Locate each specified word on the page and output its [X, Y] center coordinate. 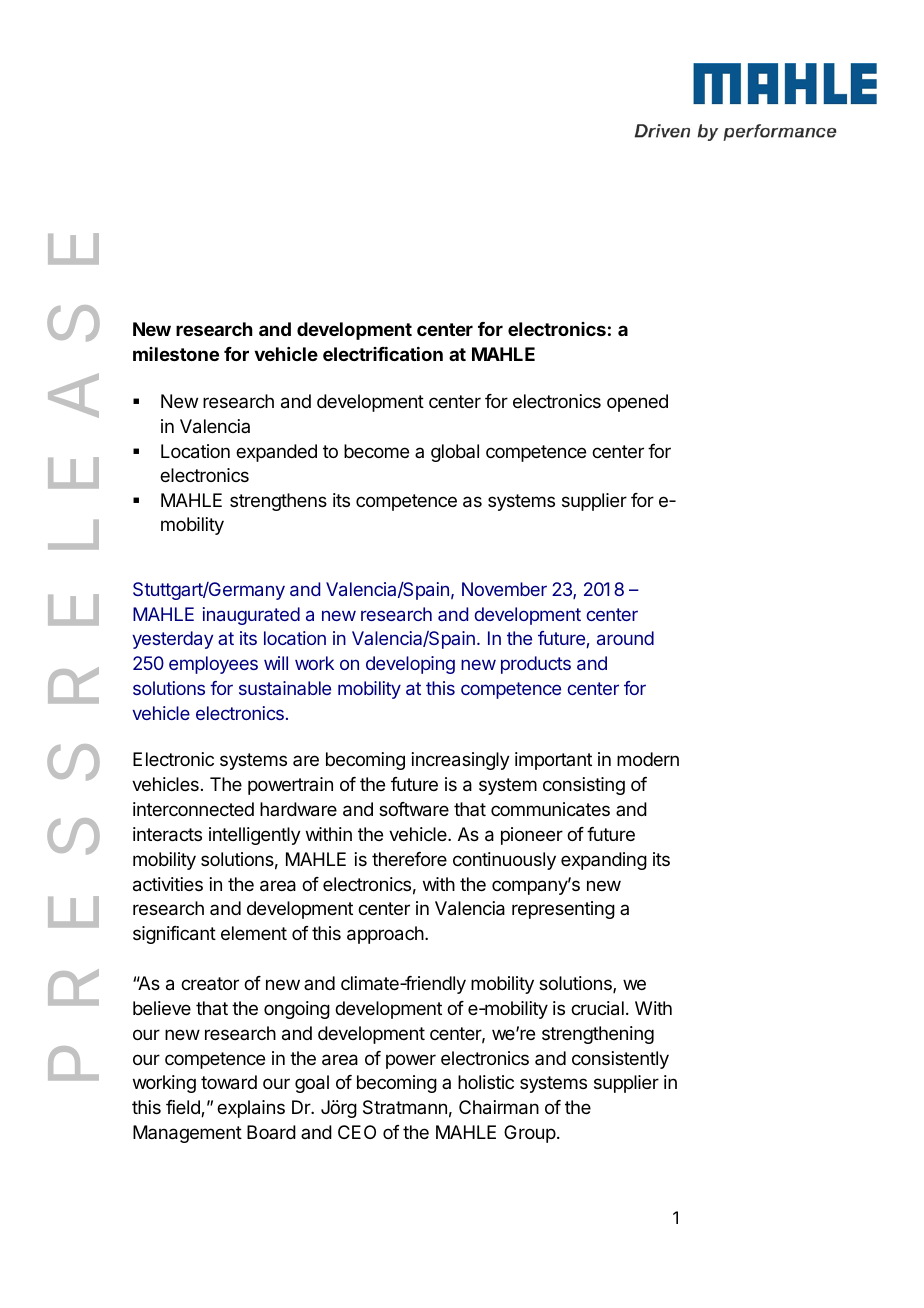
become [376, 451]
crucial [597, 1008]
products [536, 665]
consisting [584, 786]
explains [251, 1109]
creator [210, 983]
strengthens [278, 502]
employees [213, 665]
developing [410, 665]
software [414, 809]
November [504, 589]
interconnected [193, 809]
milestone [176, 354]
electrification [383, 354]
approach [385, 935]
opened [637, 403]
